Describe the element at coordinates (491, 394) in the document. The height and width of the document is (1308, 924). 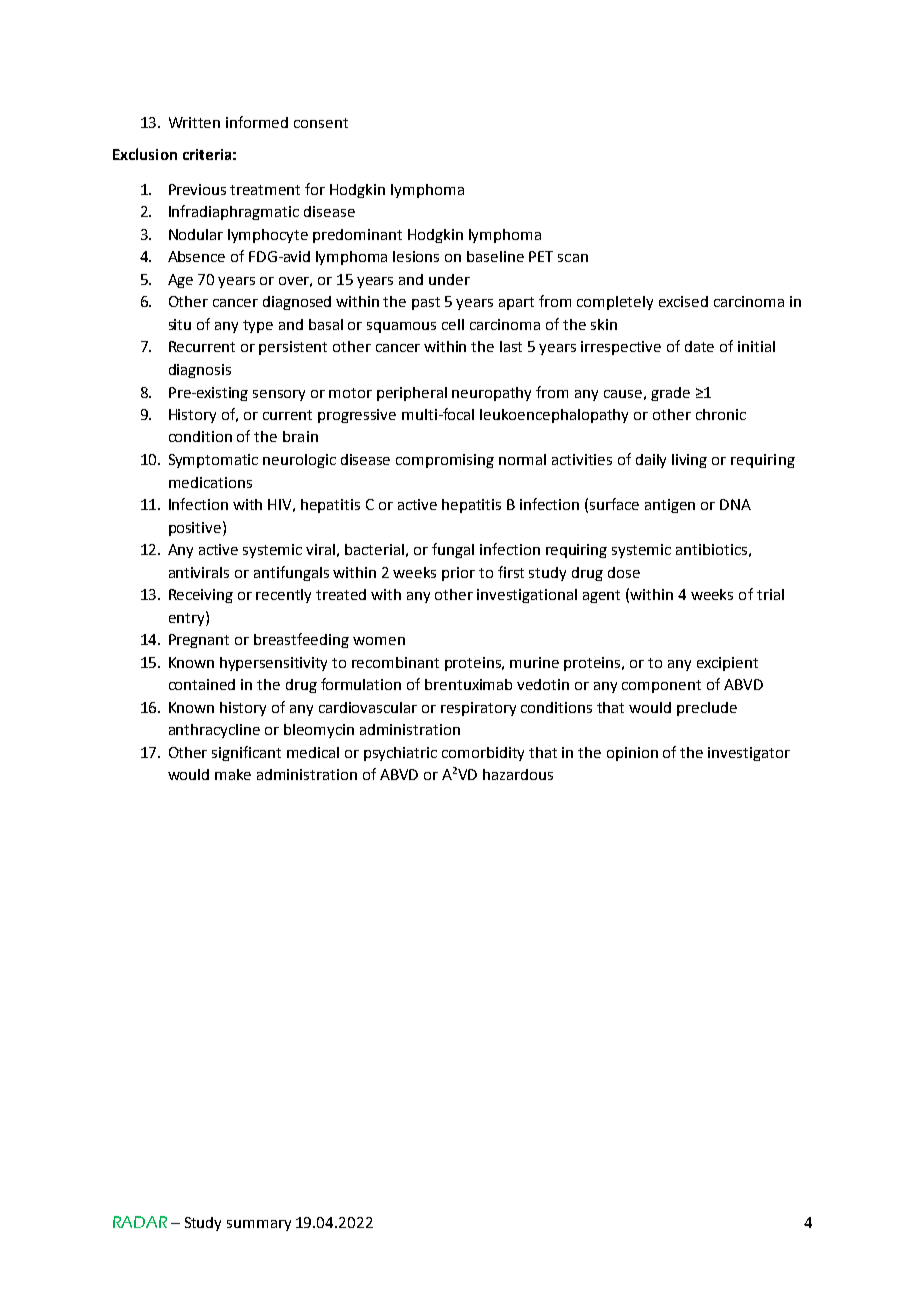
I see `neuropathy` at that location.
